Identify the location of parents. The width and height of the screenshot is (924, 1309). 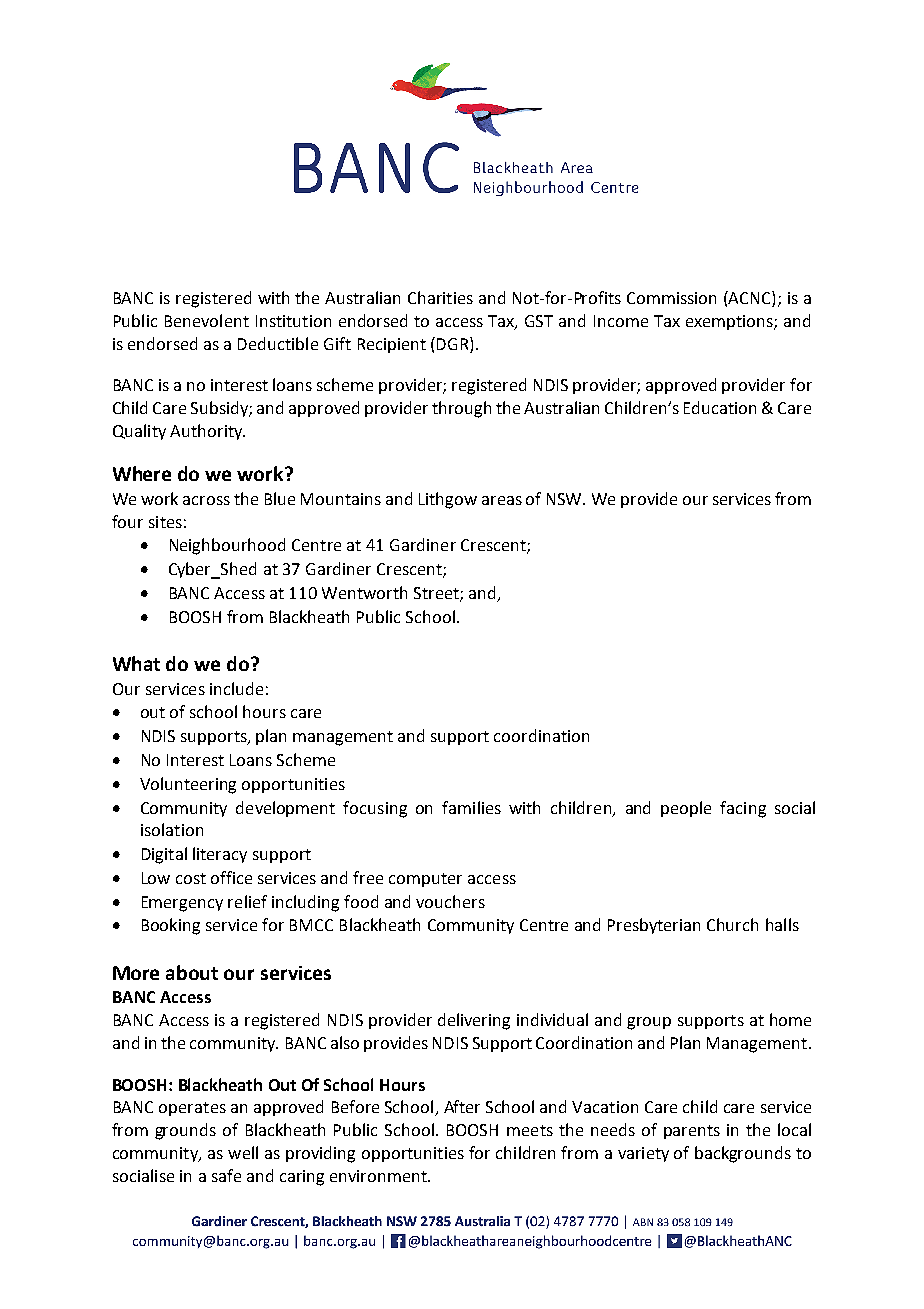
(692, 1132).
